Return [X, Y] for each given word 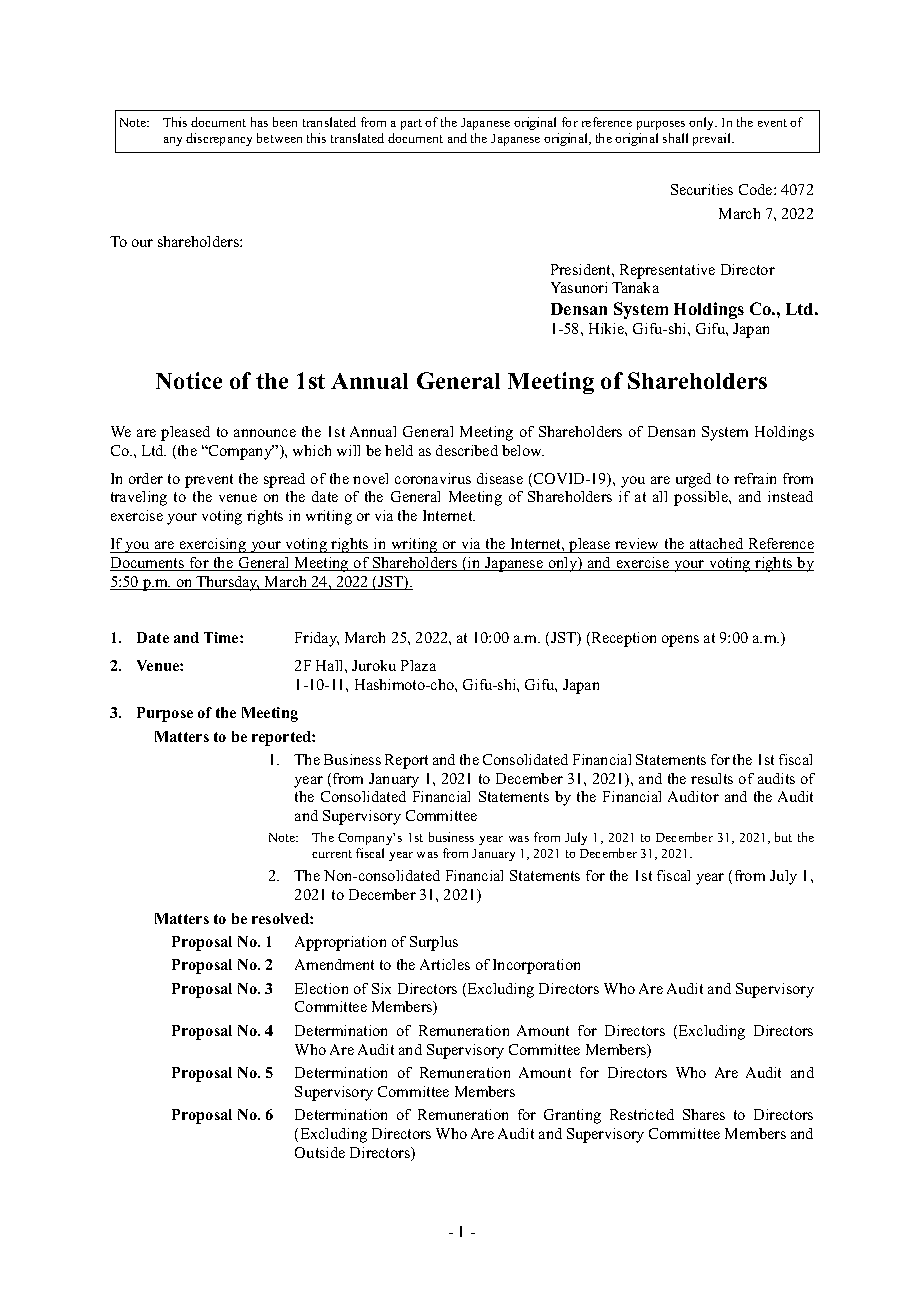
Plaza [418, 665]
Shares [704, 1114]
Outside [320, 1152]
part [411, 124]
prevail [713, 139]
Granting [572, 1116]
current [332, 854]
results [712, 778]
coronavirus [433, 478]
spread [284, 480]
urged [693, 480]
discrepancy [219, 139]
